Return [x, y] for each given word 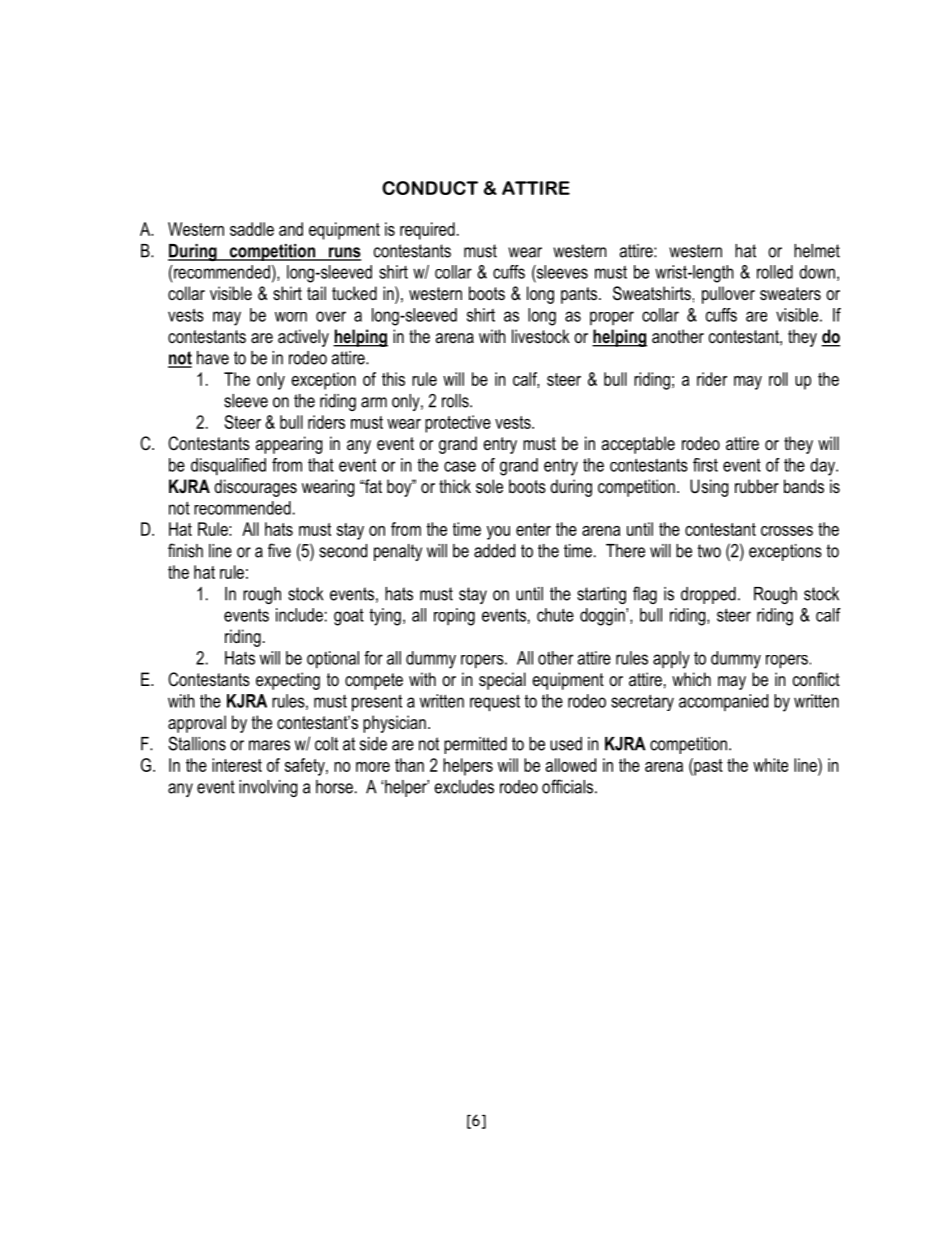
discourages [255, 488]
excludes [464, 787]
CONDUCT [430, 188]
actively [303, 338]
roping [454, 617]
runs [343, 253]
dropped [708, 595]
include [299, 615]
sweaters [790, 294]
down [817, 272]
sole [489, 486]
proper [612, 318]
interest [237, 765]
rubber [757, 486]
